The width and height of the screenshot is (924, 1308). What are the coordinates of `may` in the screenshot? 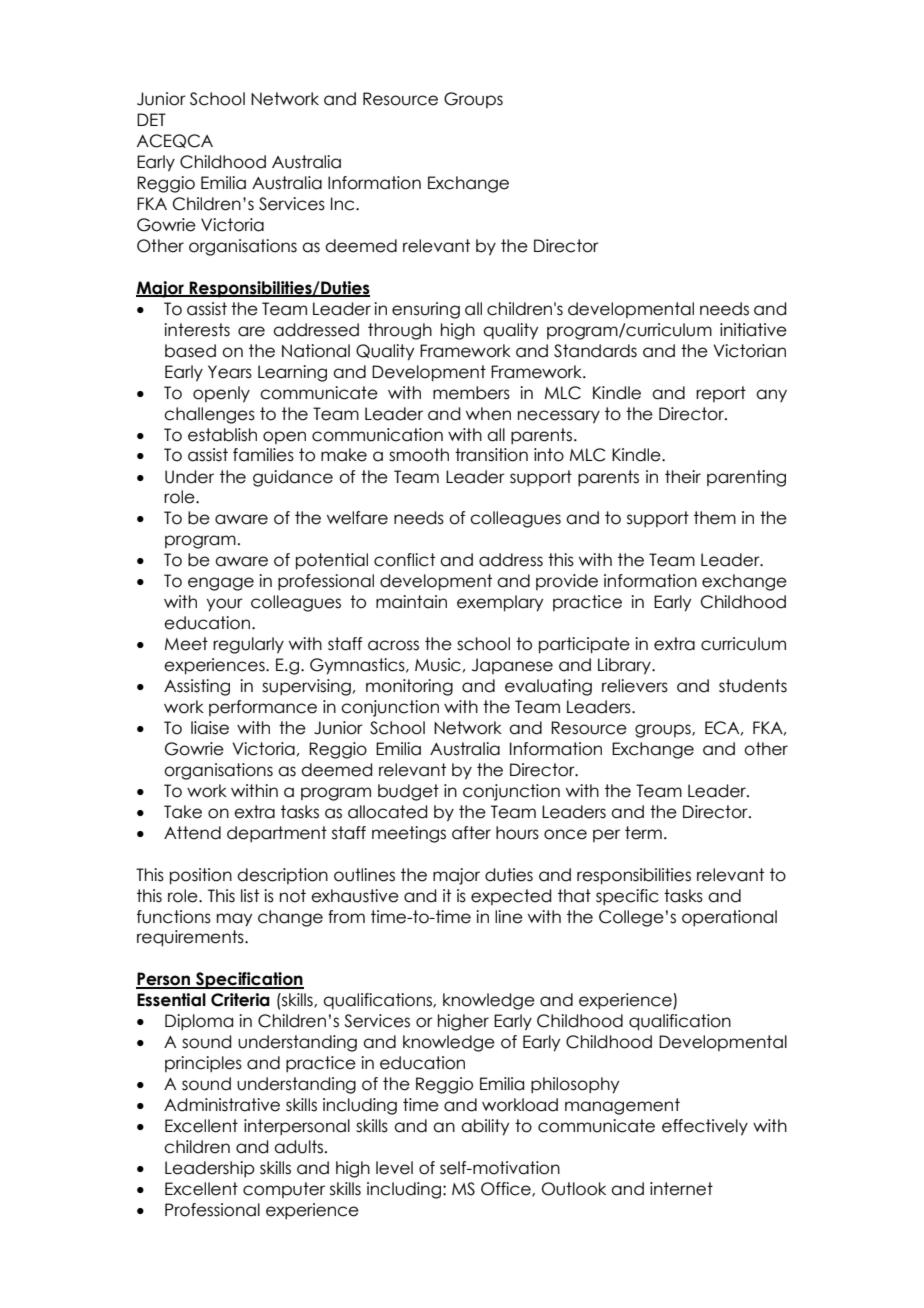 It's located at (234, 920).
